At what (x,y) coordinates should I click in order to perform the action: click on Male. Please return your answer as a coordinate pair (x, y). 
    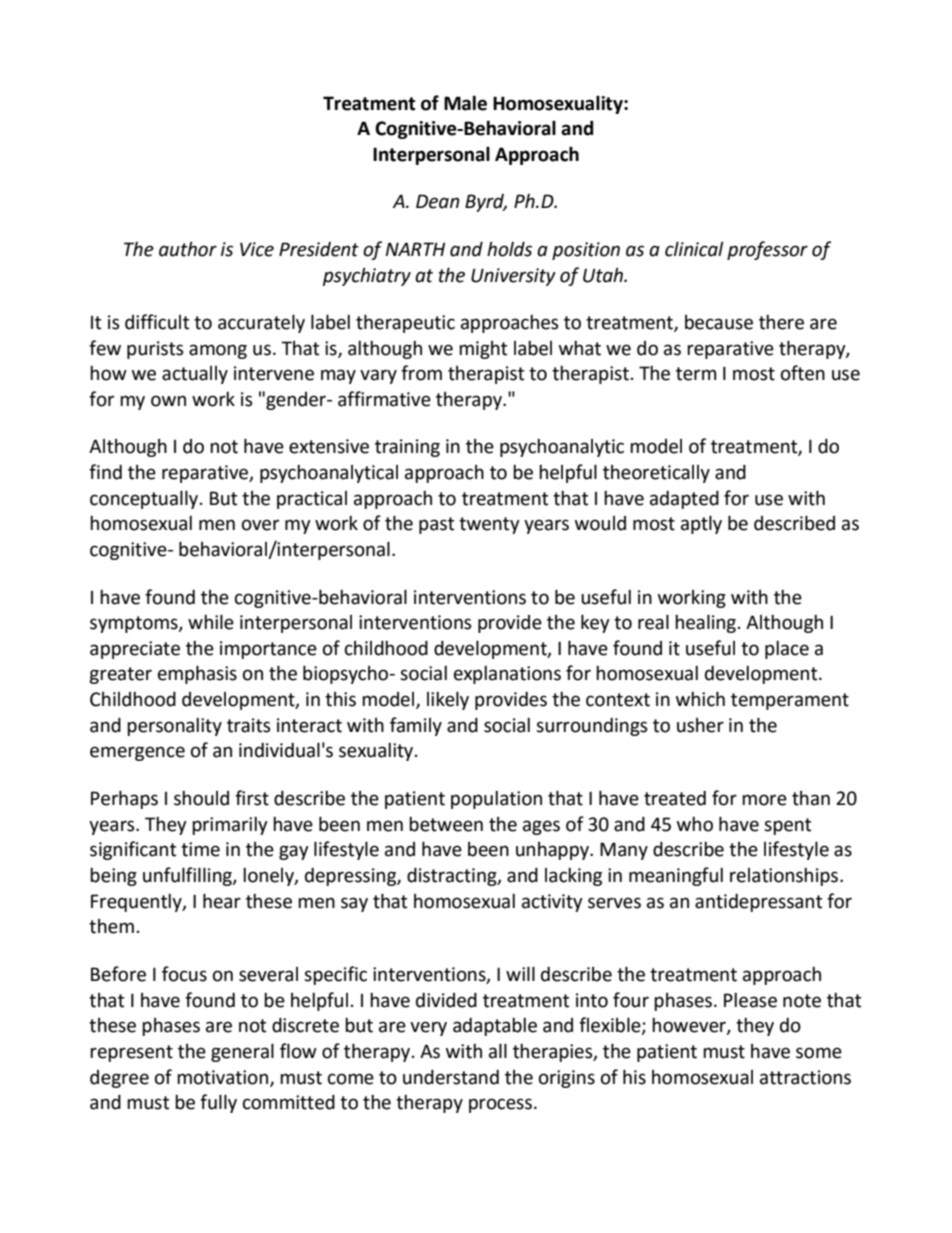
    Looking at the image, I should click on (465, 103).
